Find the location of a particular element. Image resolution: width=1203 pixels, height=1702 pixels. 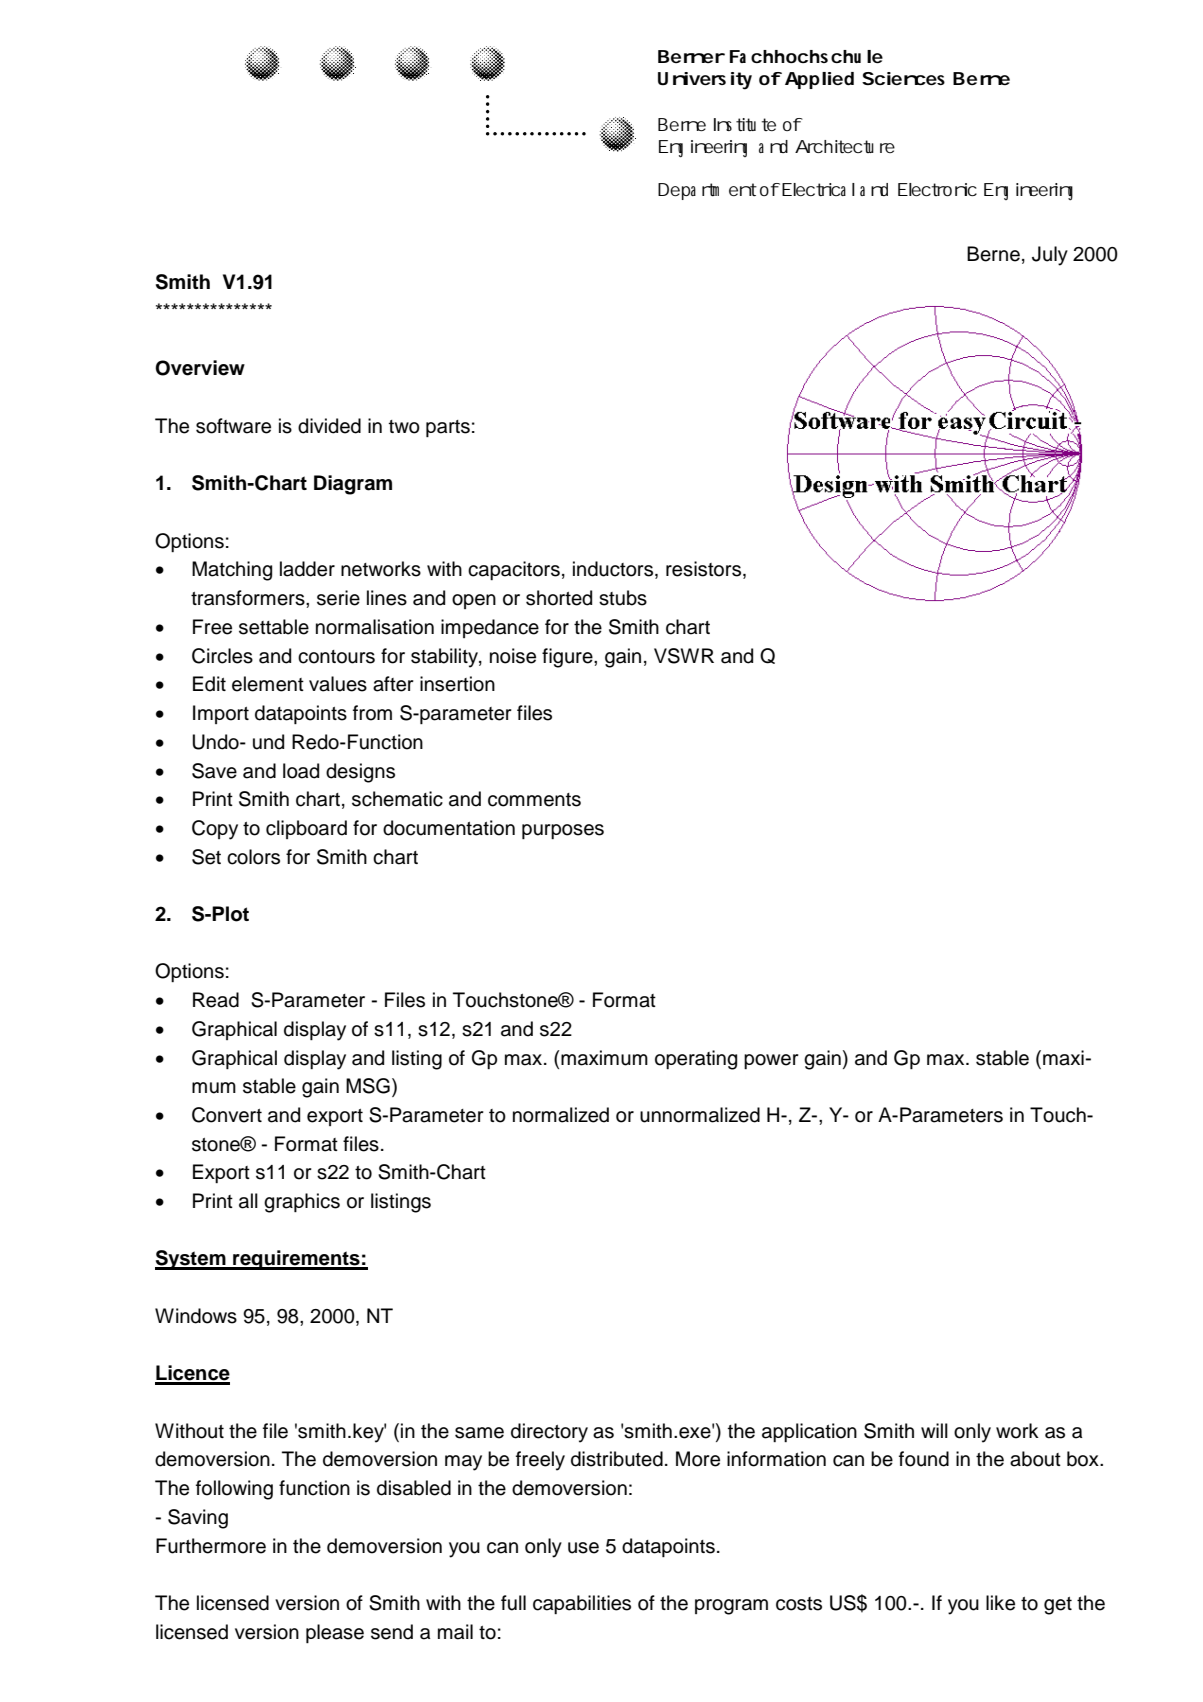

Applied is located at coordinates (819, 80).
